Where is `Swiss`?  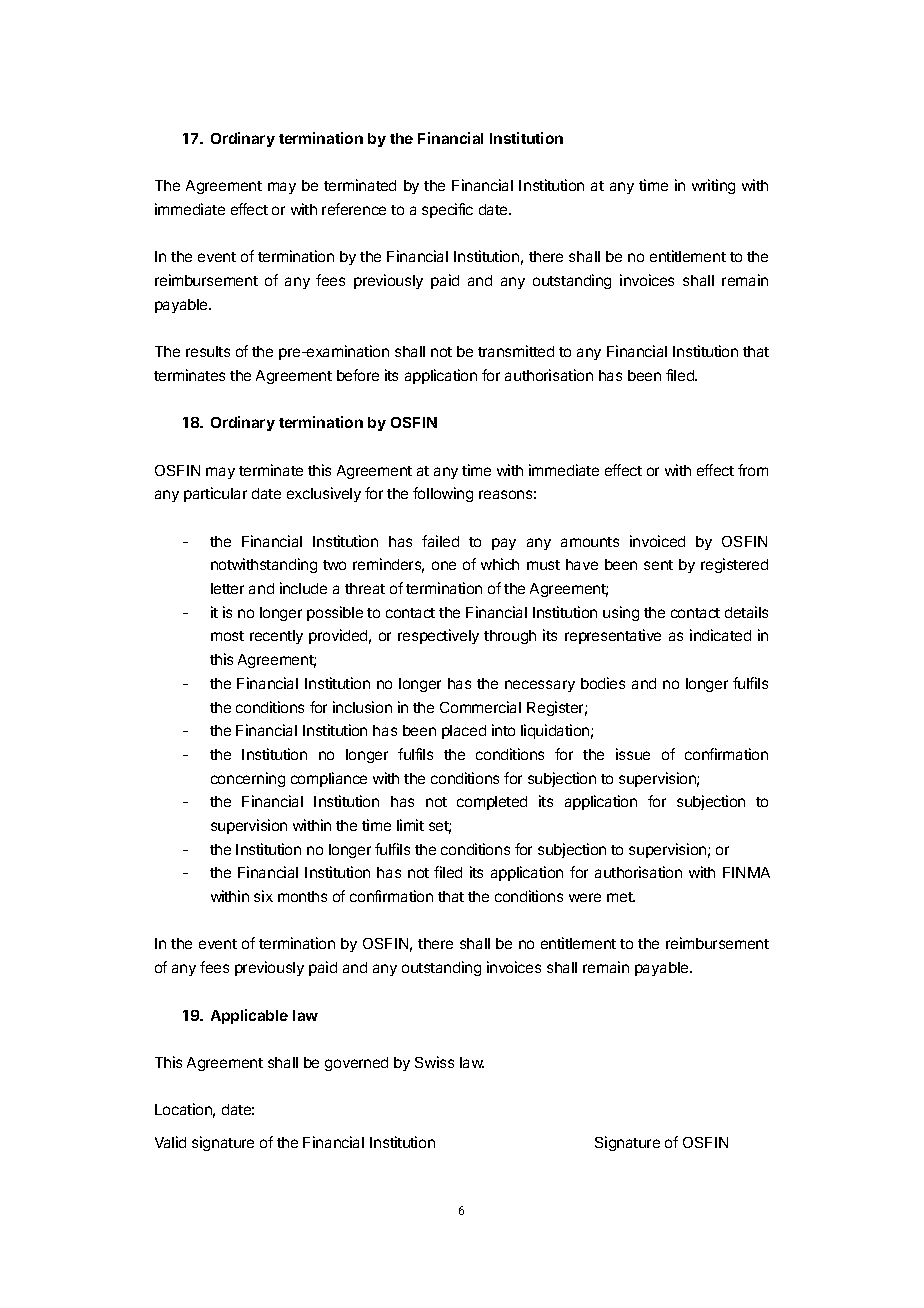
Swiss is located at coordinates (434, 1062).
